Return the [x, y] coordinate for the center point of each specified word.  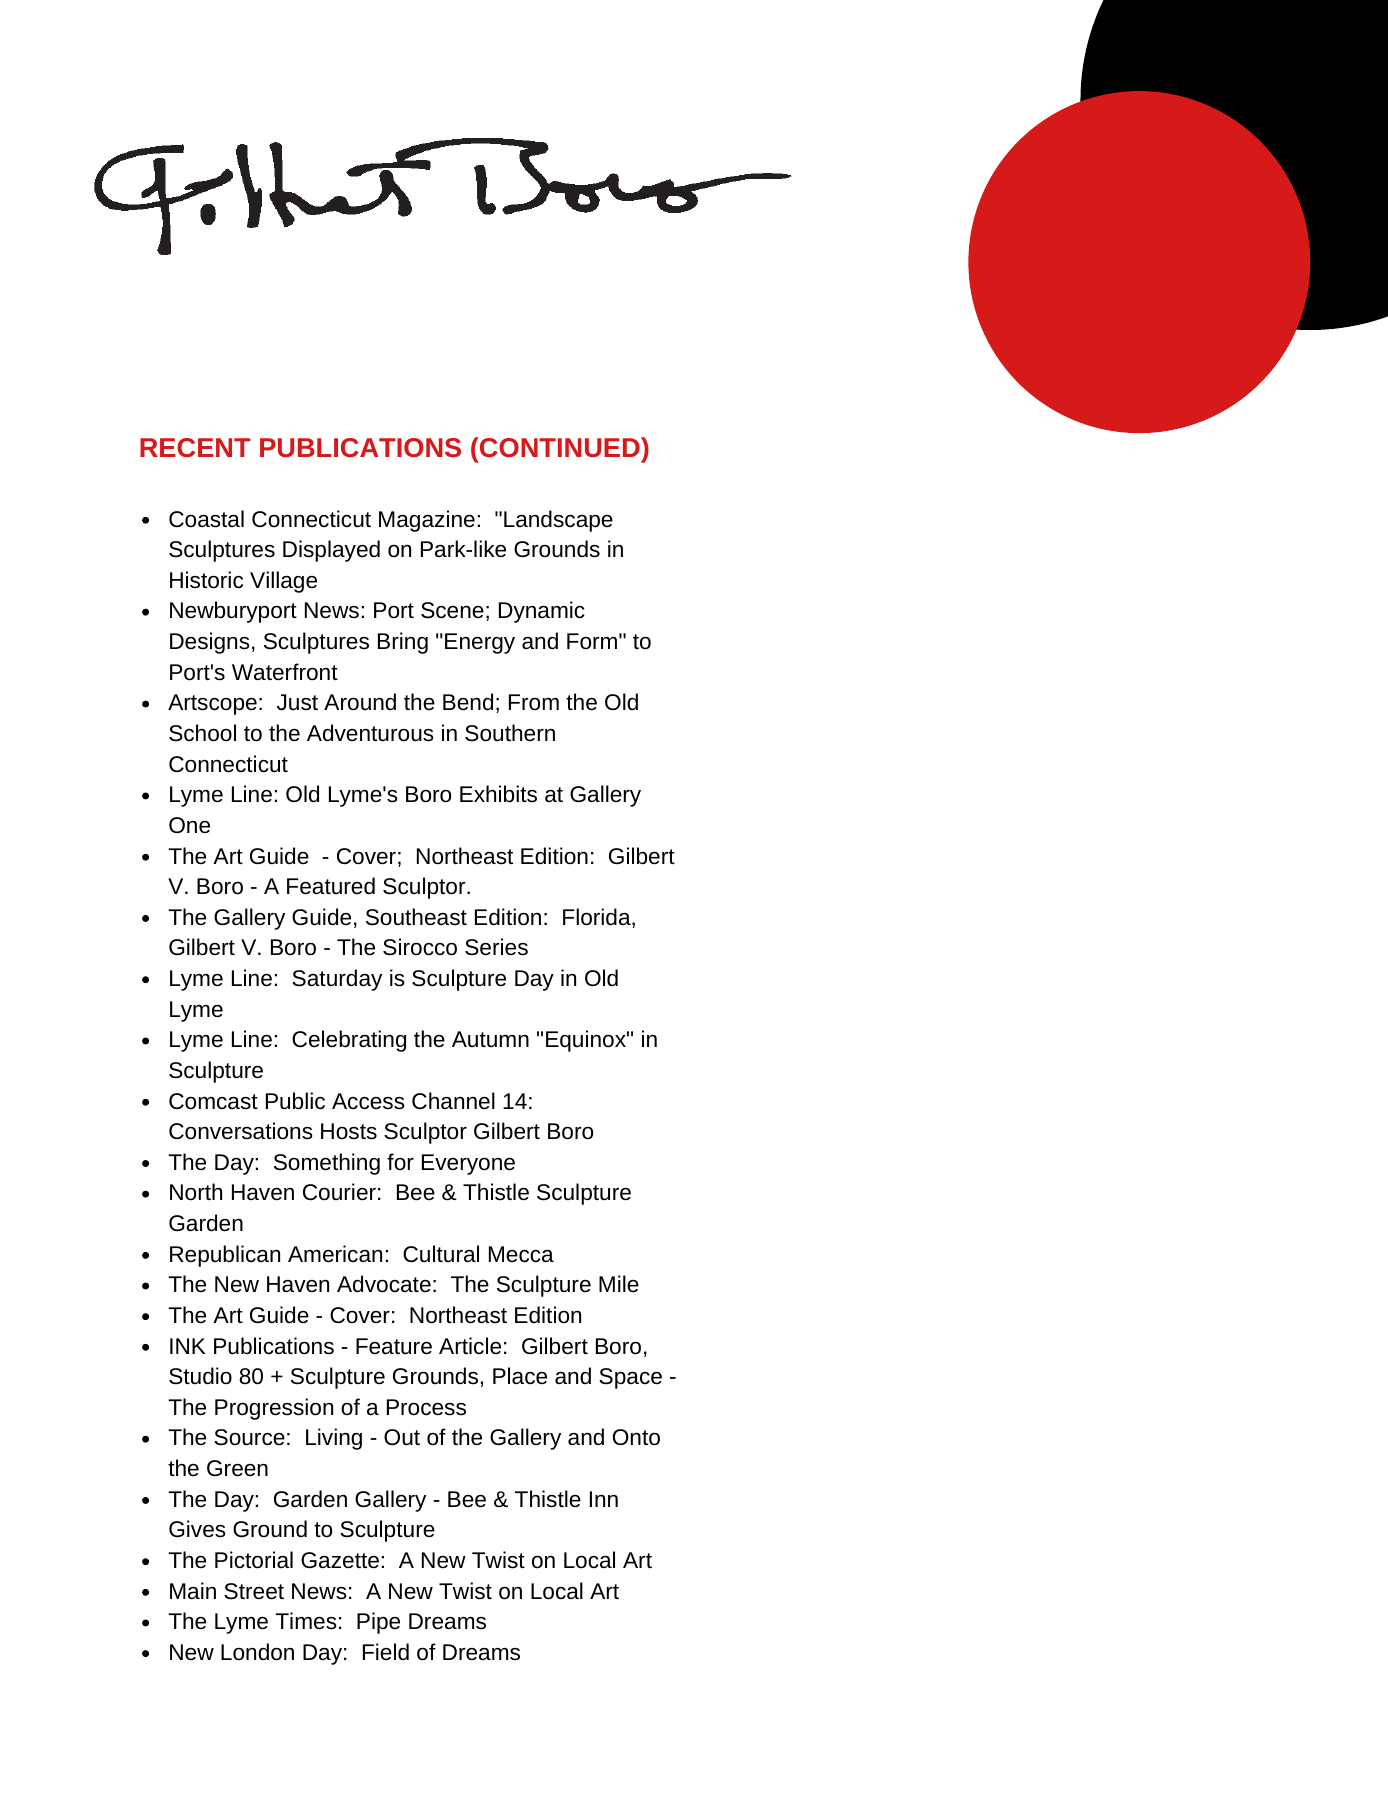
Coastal [206, 519]
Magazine [427, 521]
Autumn [490, 1039]
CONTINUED [559, 447]
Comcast [213, 1101]
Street [254, 1591]
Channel [453, 1101]
